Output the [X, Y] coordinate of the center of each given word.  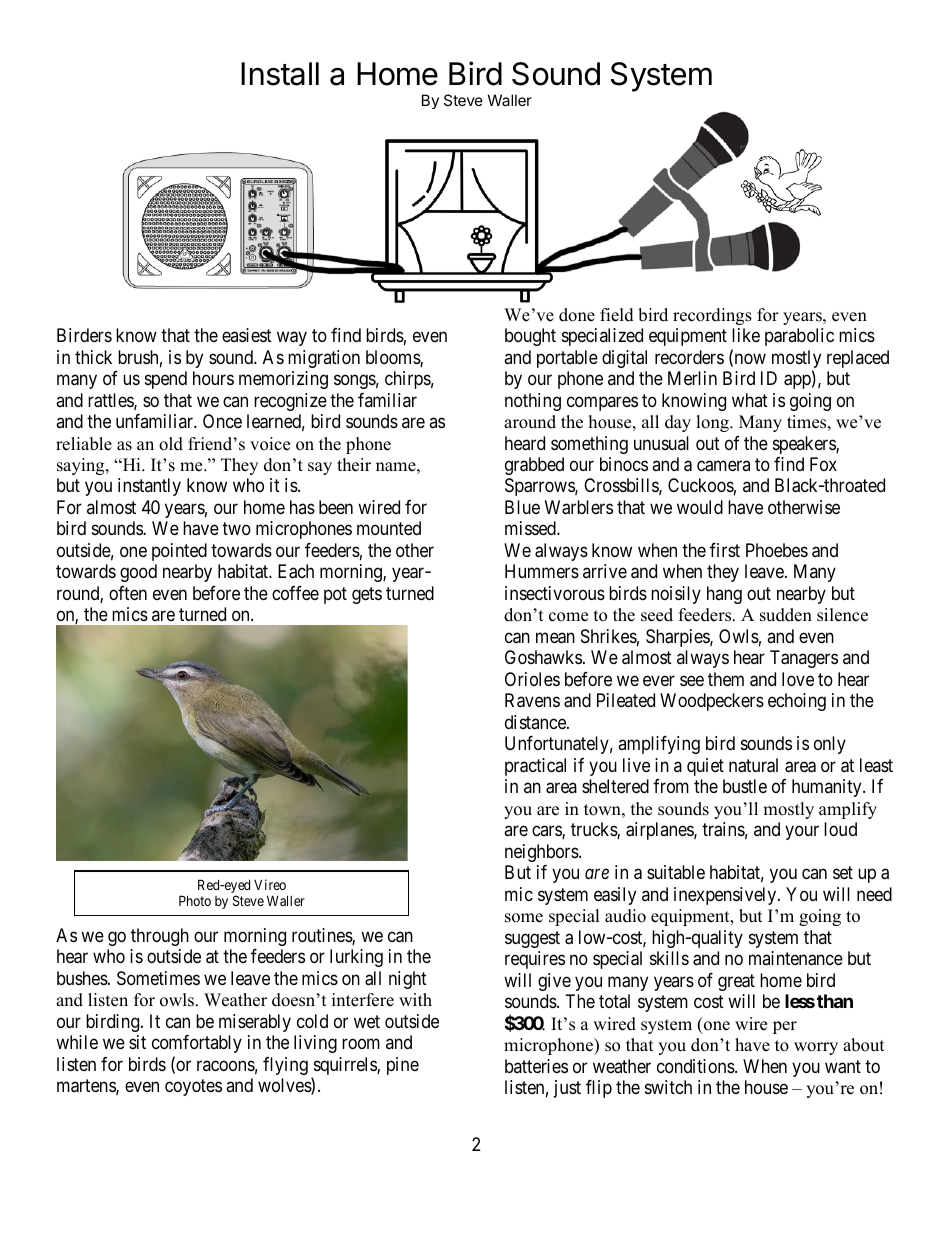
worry [816, 1048]
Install [280, 74]
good [138, 573]
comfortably [197, 1044]
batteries [536, 1066]
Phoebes [777, 550]
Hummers [542, 571]
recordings [712, 316]
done [577, 315]
